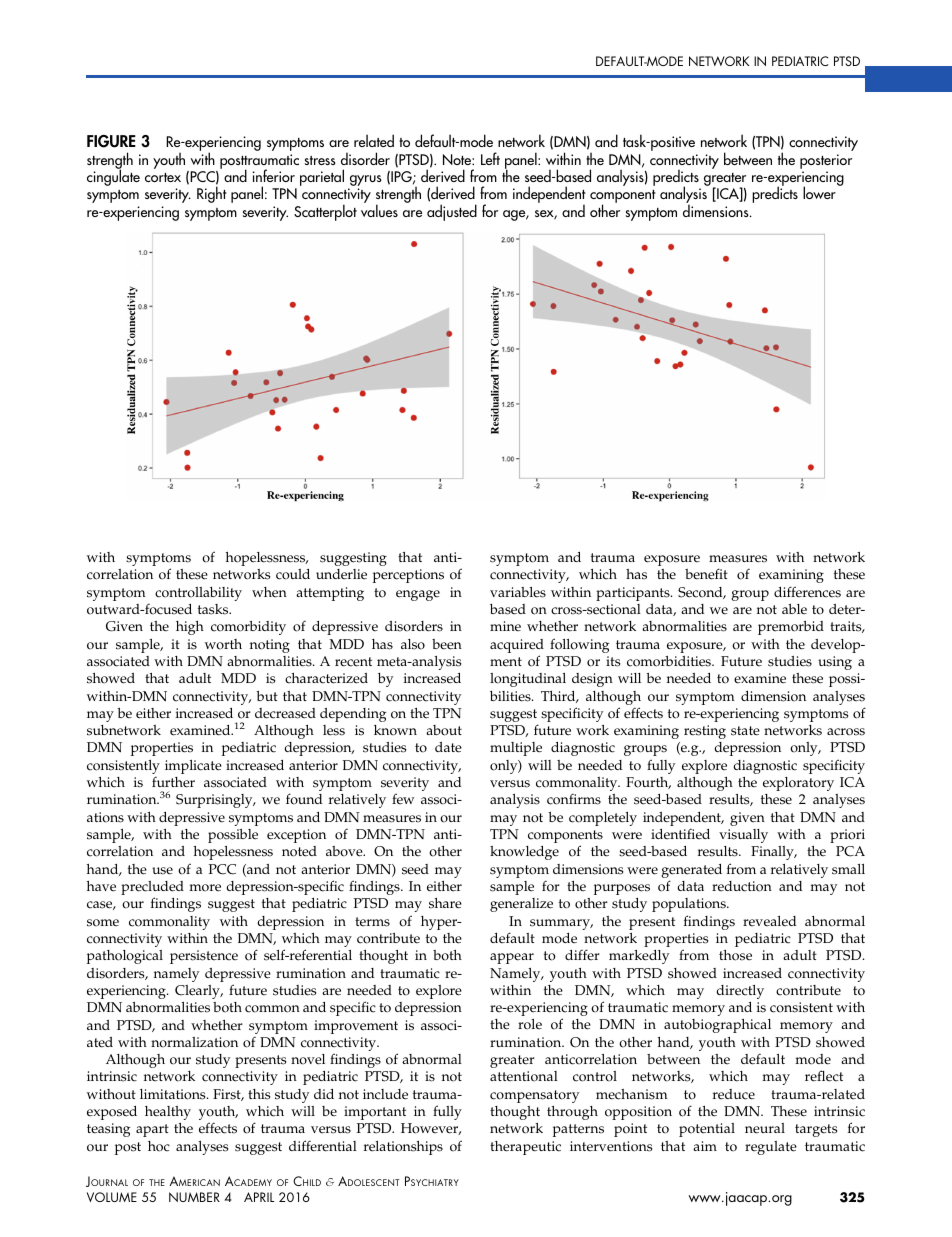 This page has height=1237, width=952. I want to click on participants, so click(634, 594).
